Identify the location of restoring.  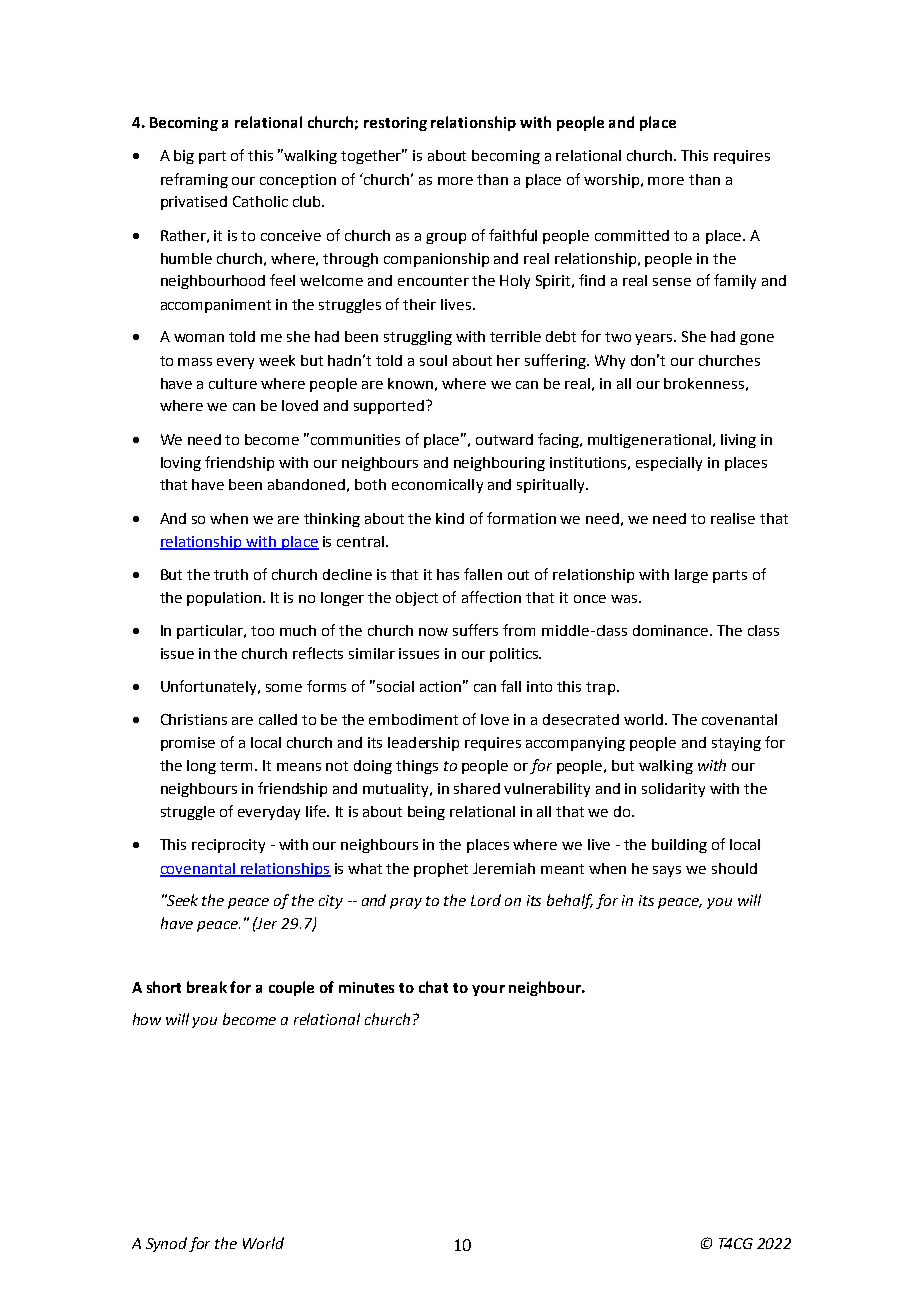
(395, 124).
